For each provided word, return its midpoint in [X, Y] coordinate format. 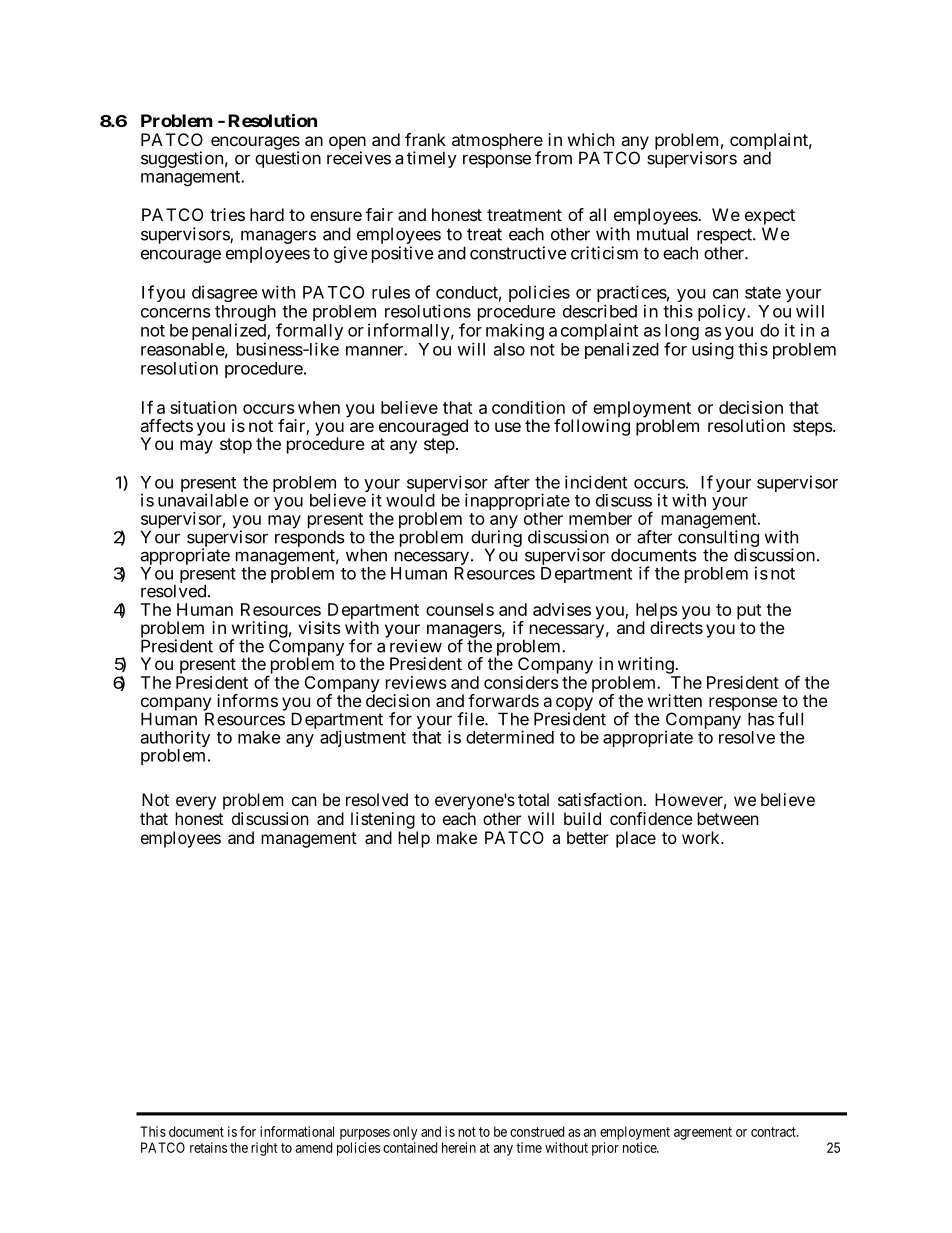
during [496, 539]
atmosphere [497, 142]
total [533, 799]
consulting [718, 539]
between [728, 818]
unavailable [203, 500]
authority [175, 740]
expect [770, 217]
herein [459, 1147]
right [264, 1149]
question [288, 159]
